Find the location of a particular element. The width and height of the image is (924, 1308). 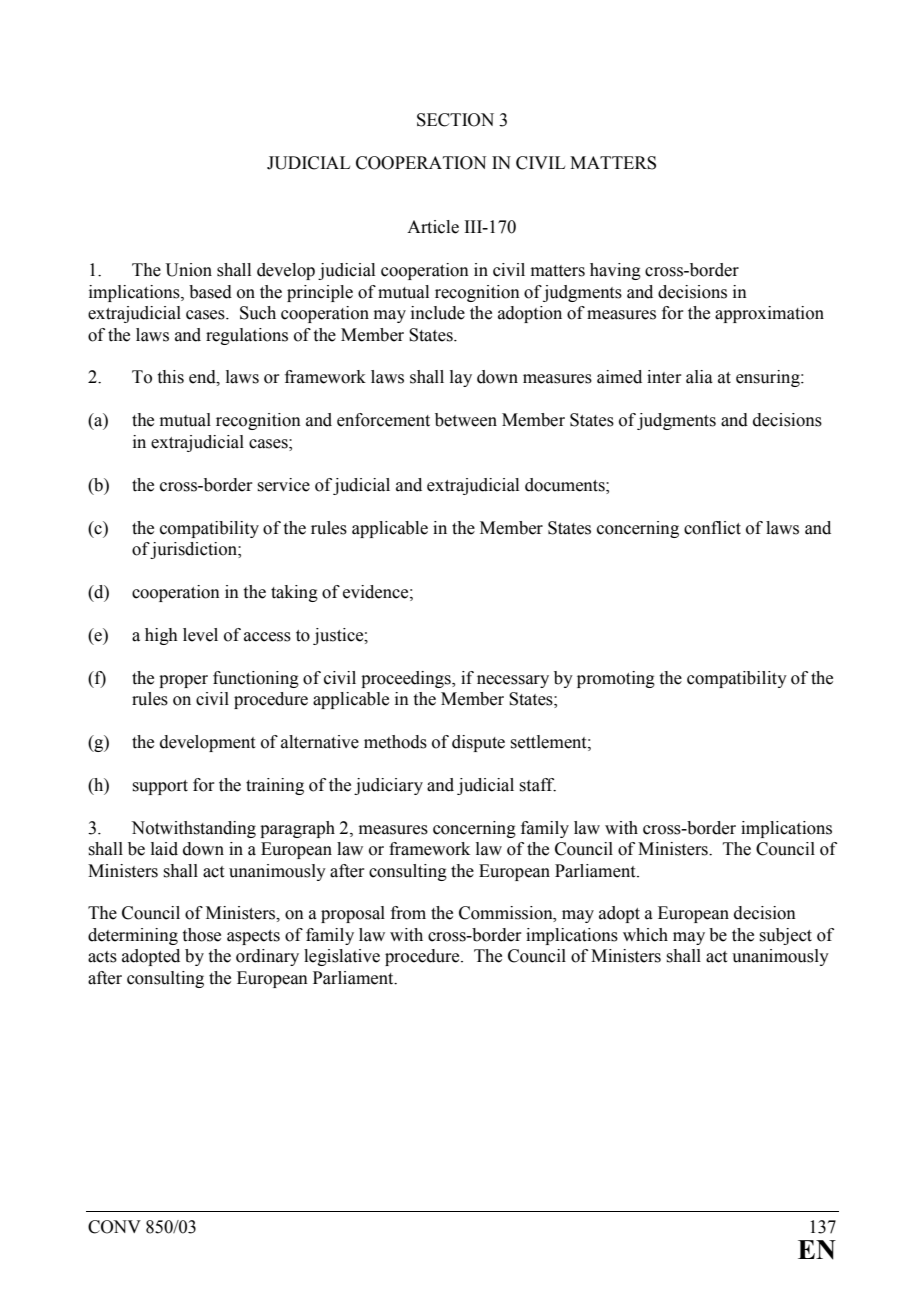

SECTION is located at coordinates (455, 120).
